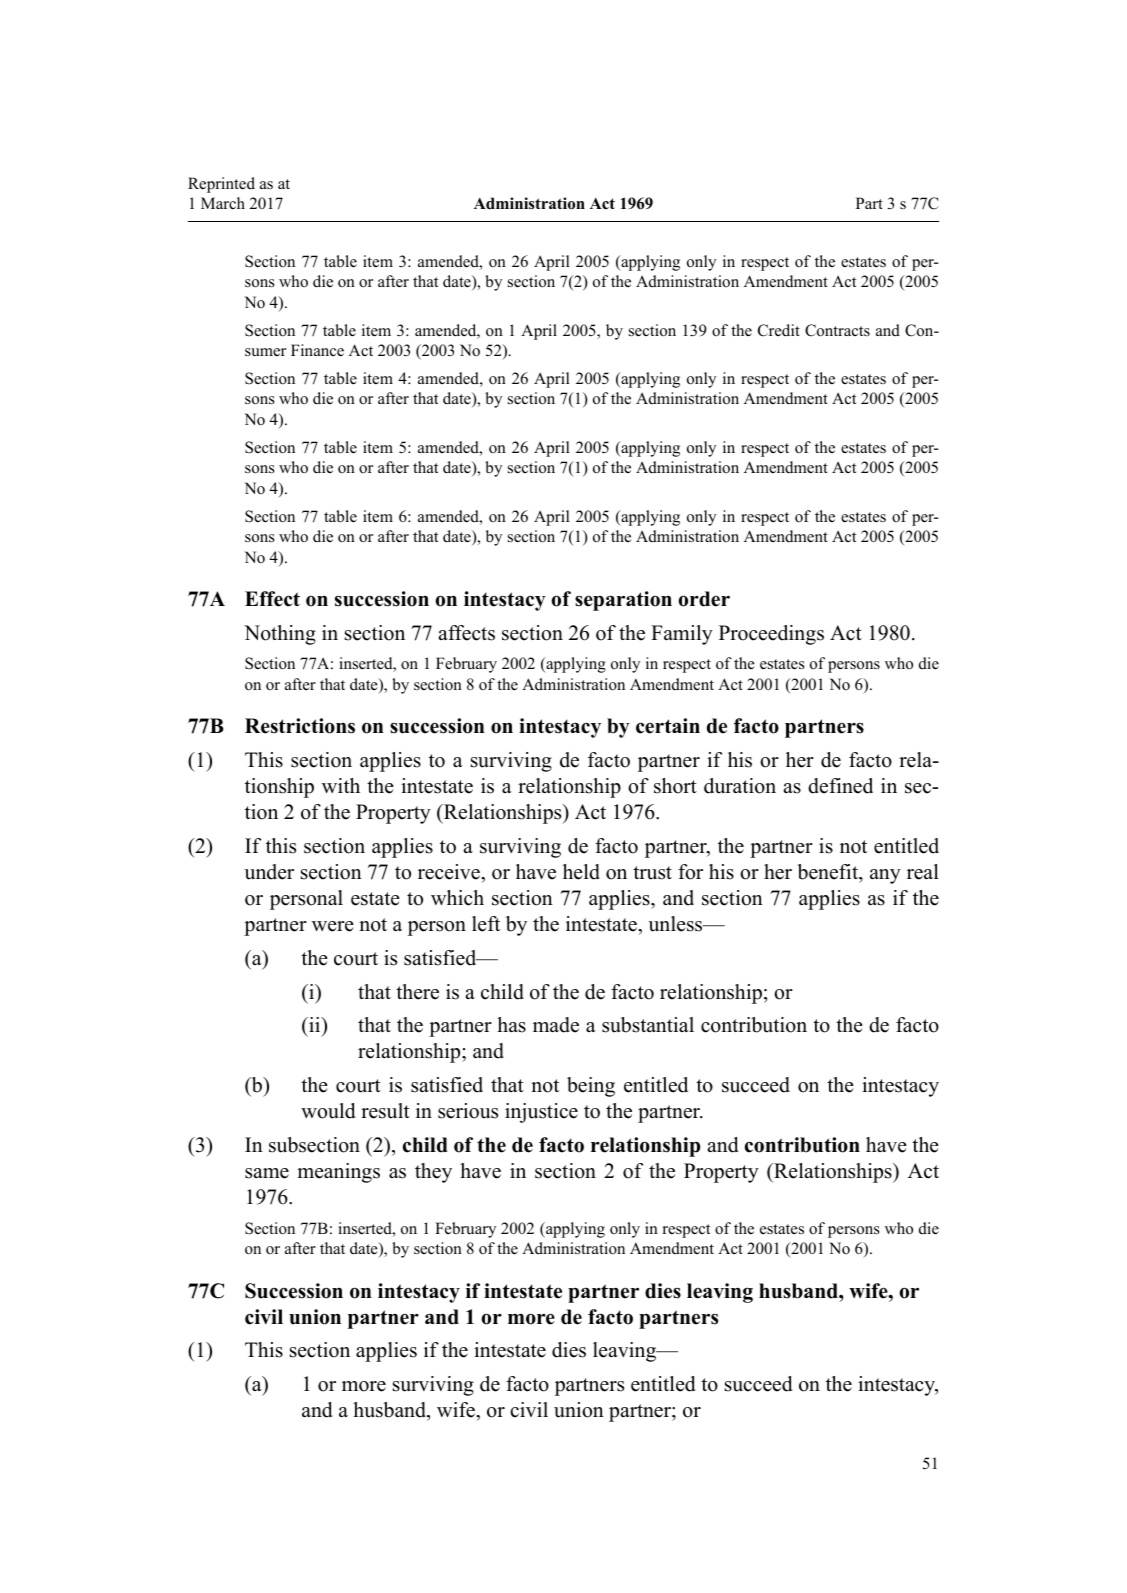  What do you see at coordinates (223, 203) in the screenshot?
I see `March` at bounding box center [223, 203].
